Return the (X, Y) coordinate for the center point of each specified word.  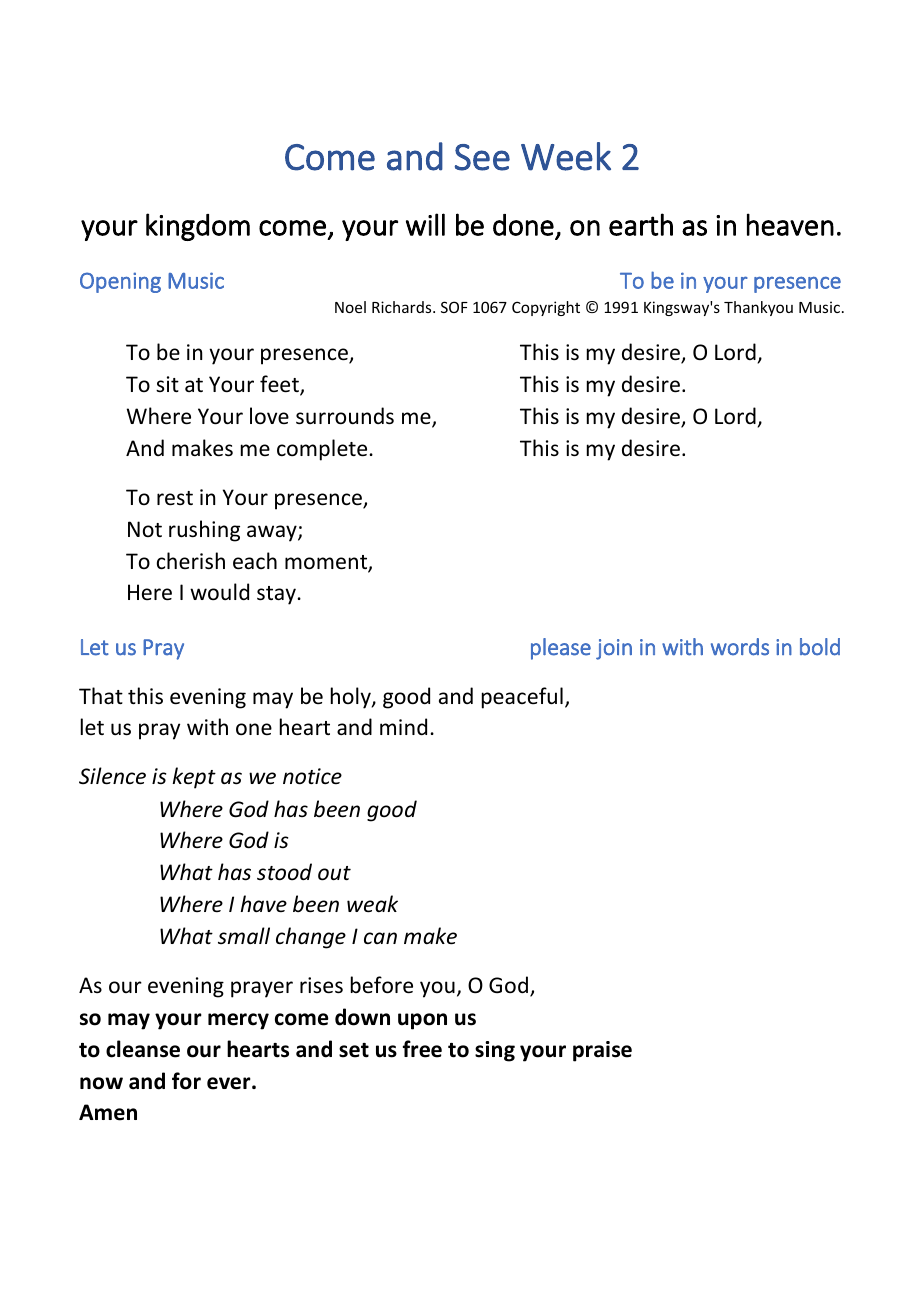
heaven (790, 224)
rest (175, 498)
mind (403, 726)
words (740, 647)
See (482, 157)
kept (194, 778)
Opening (120, 282)
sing (495, 1051)
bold (820, 647)
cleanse (143, 1049)
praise (602, 1051)
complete (322, 450)
